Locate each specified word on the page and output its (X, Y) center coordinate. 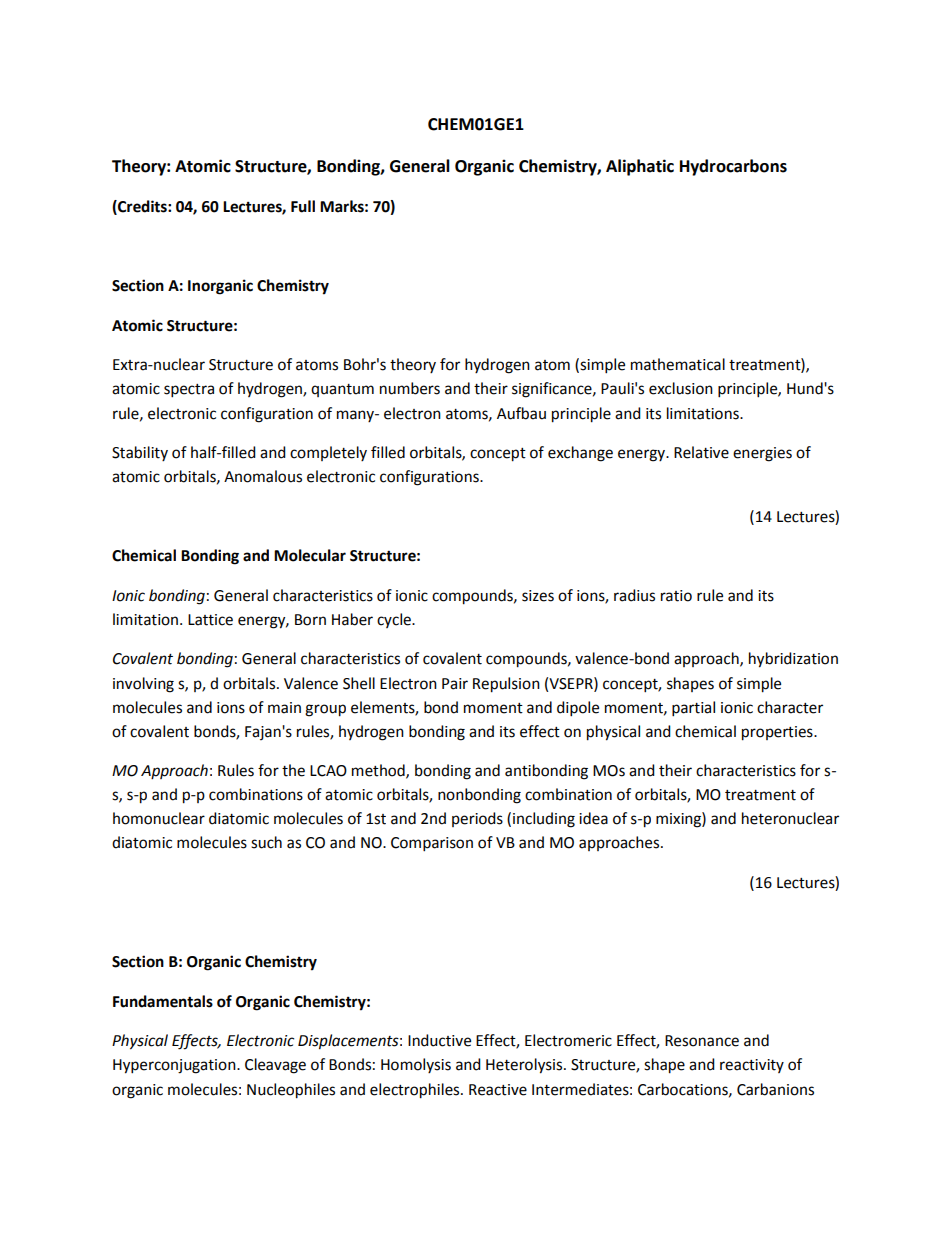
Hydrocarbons (733, 167)
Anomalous (263, 476)
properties (778, 733)
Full (303, 206)
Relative (701, 452)
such (266, 842)
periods (477, 819)
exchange (580, 454)
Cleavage (275, 1066)
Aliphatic (640, 167)
